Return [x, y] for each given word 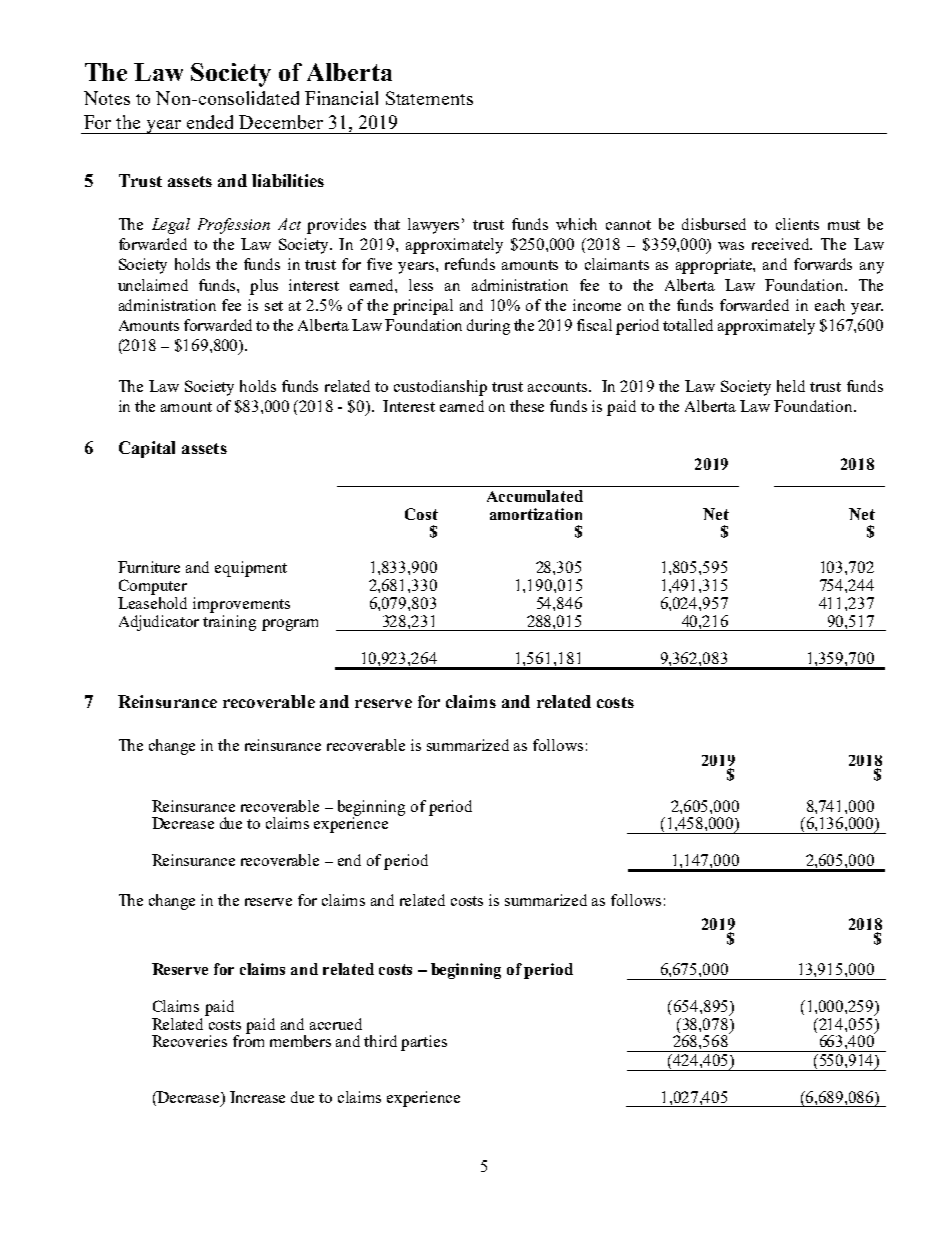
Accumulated [535, 496]
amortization [536, 514]
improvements [241, 605]
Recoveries [189, 1041]
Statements [429, 98]
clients [797, 224]
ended [210, 122]
